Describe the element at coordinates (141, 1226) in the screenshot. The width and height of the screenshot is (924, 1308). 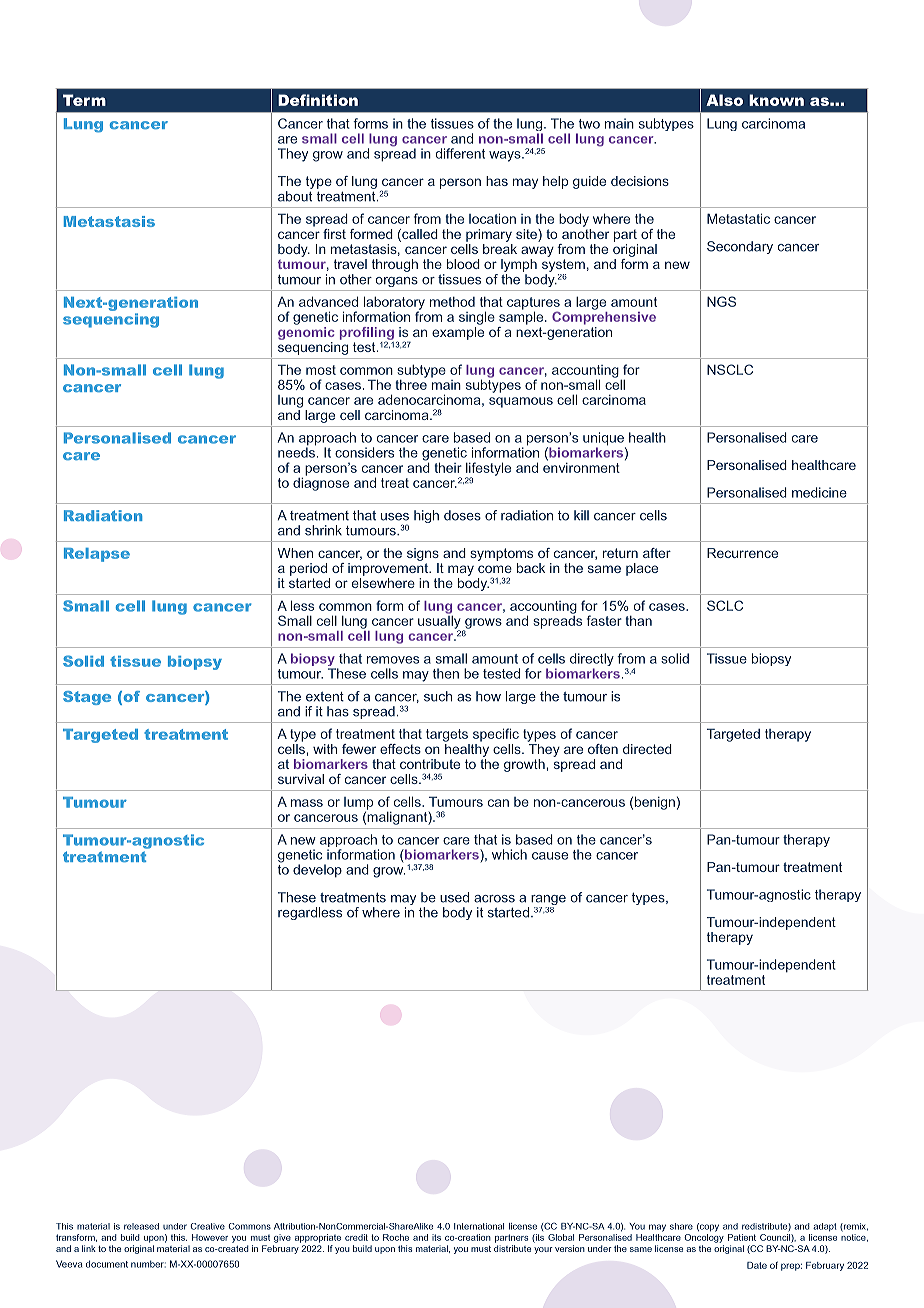
I see `released` at that location.
